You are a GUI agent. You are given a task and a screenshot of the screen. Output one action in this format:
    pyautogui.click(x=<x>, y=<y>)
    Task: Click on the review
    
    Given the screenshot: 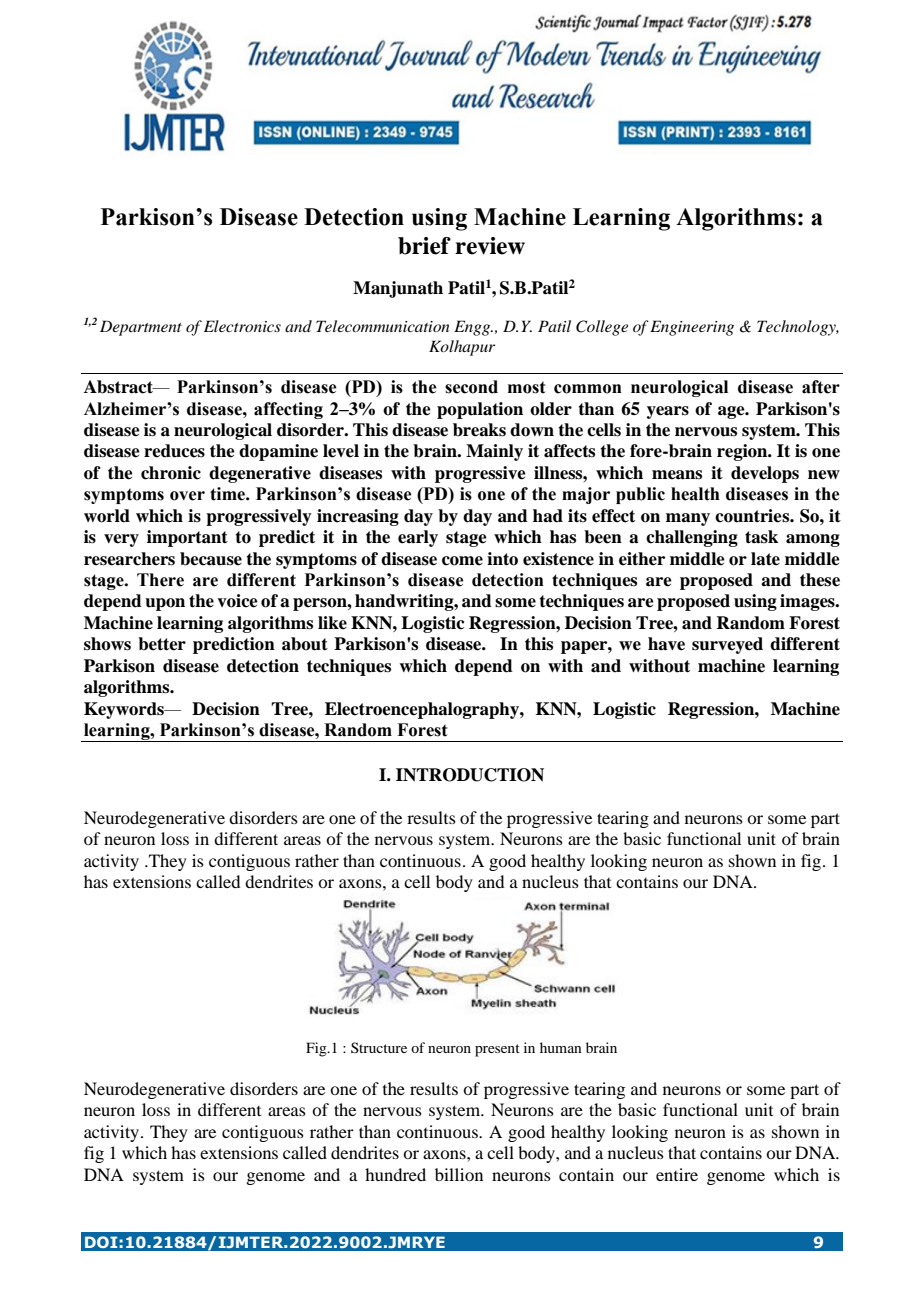 What is the action you would take?
    pyautogui.click(x=490, y=246)
